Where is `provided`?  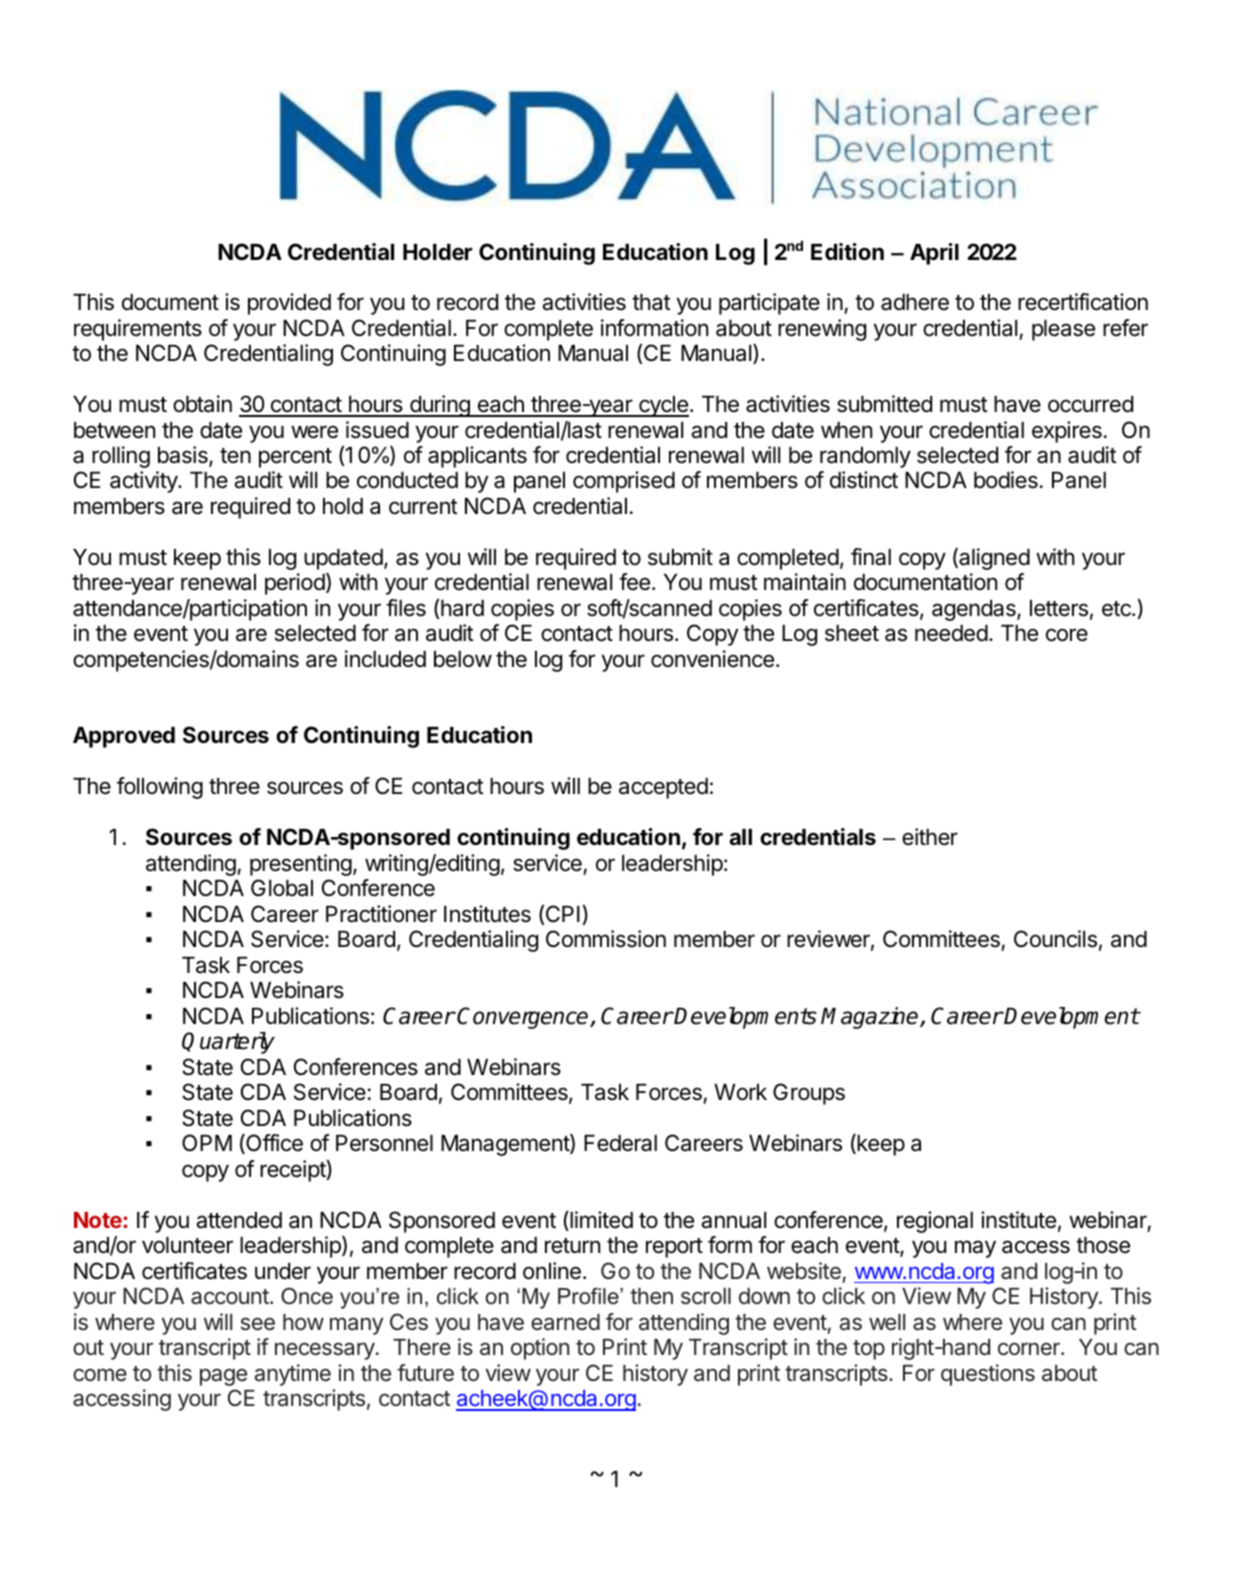 provided is located at coordinates (289, 304).
